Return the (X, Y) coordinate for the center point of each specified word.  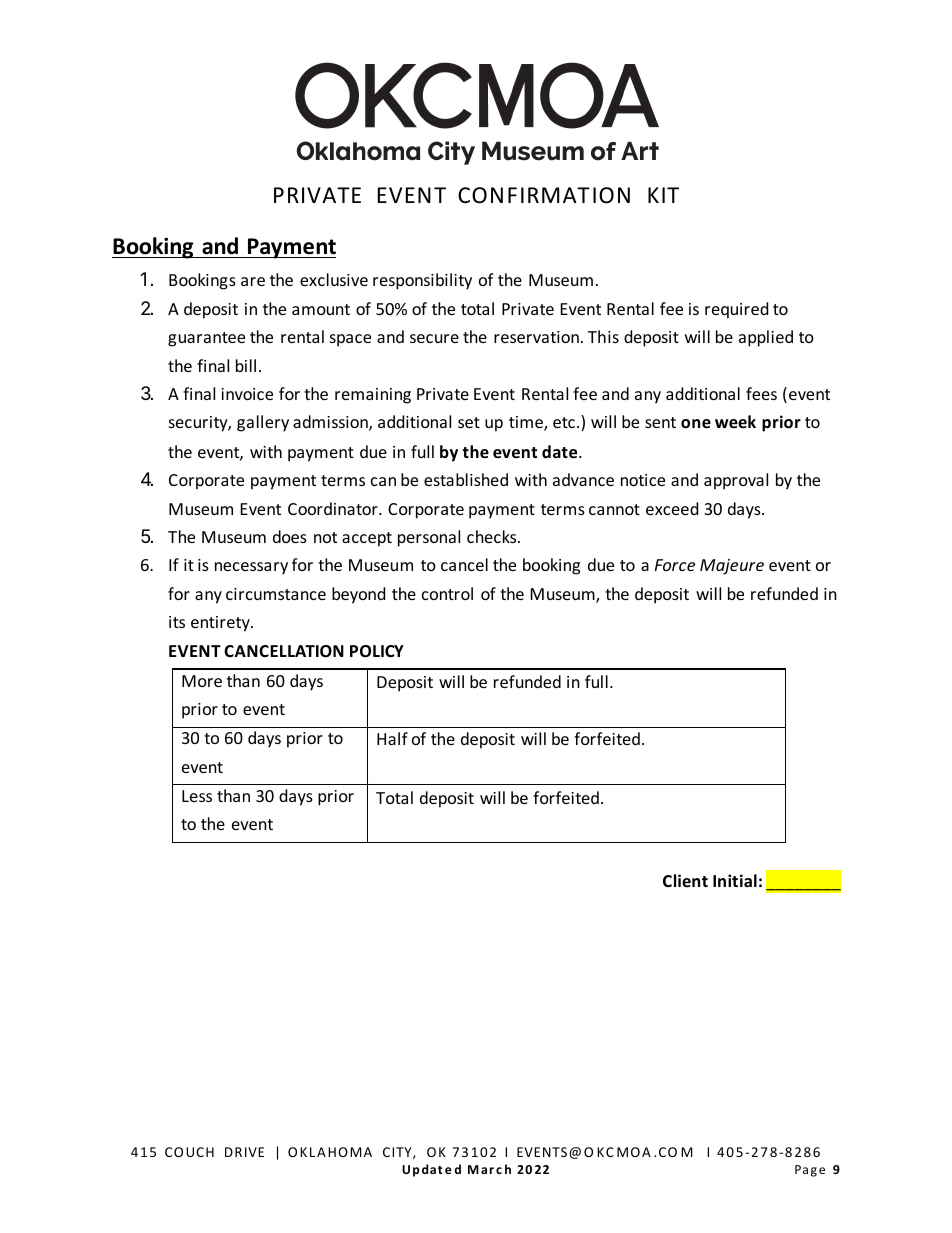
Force (675, 565)
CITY (398, 1153)
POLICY (377, 651)
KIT (663, 195)
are (253, 281)
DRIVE (244, 1152)
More (202, 681)
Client (685, 880)
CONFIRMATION (544, 195)
